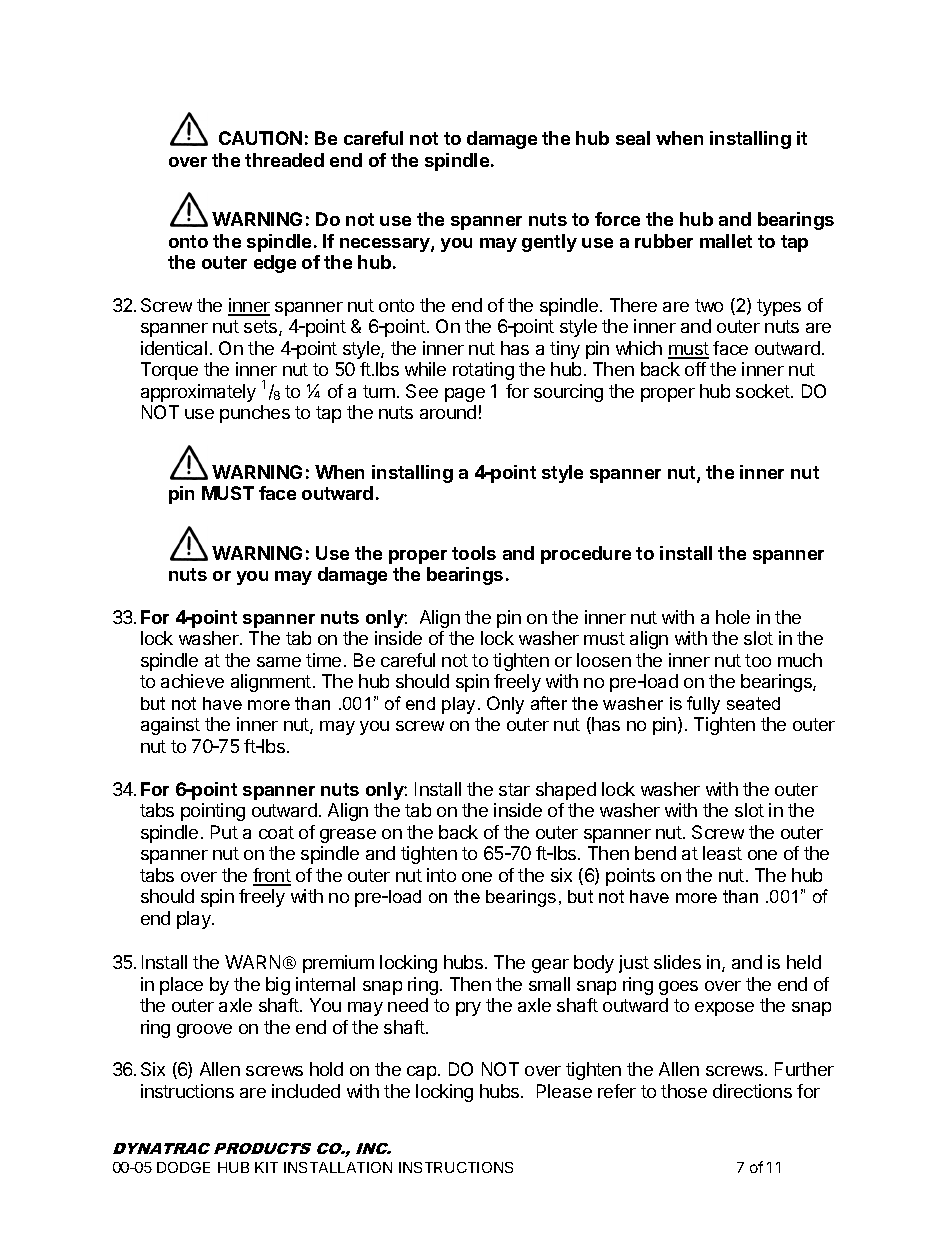 The height and width of the screenshot is (1233, 952). Describe the element at coordinates (549, 703) in the screenshot. I see `after` at that location.
